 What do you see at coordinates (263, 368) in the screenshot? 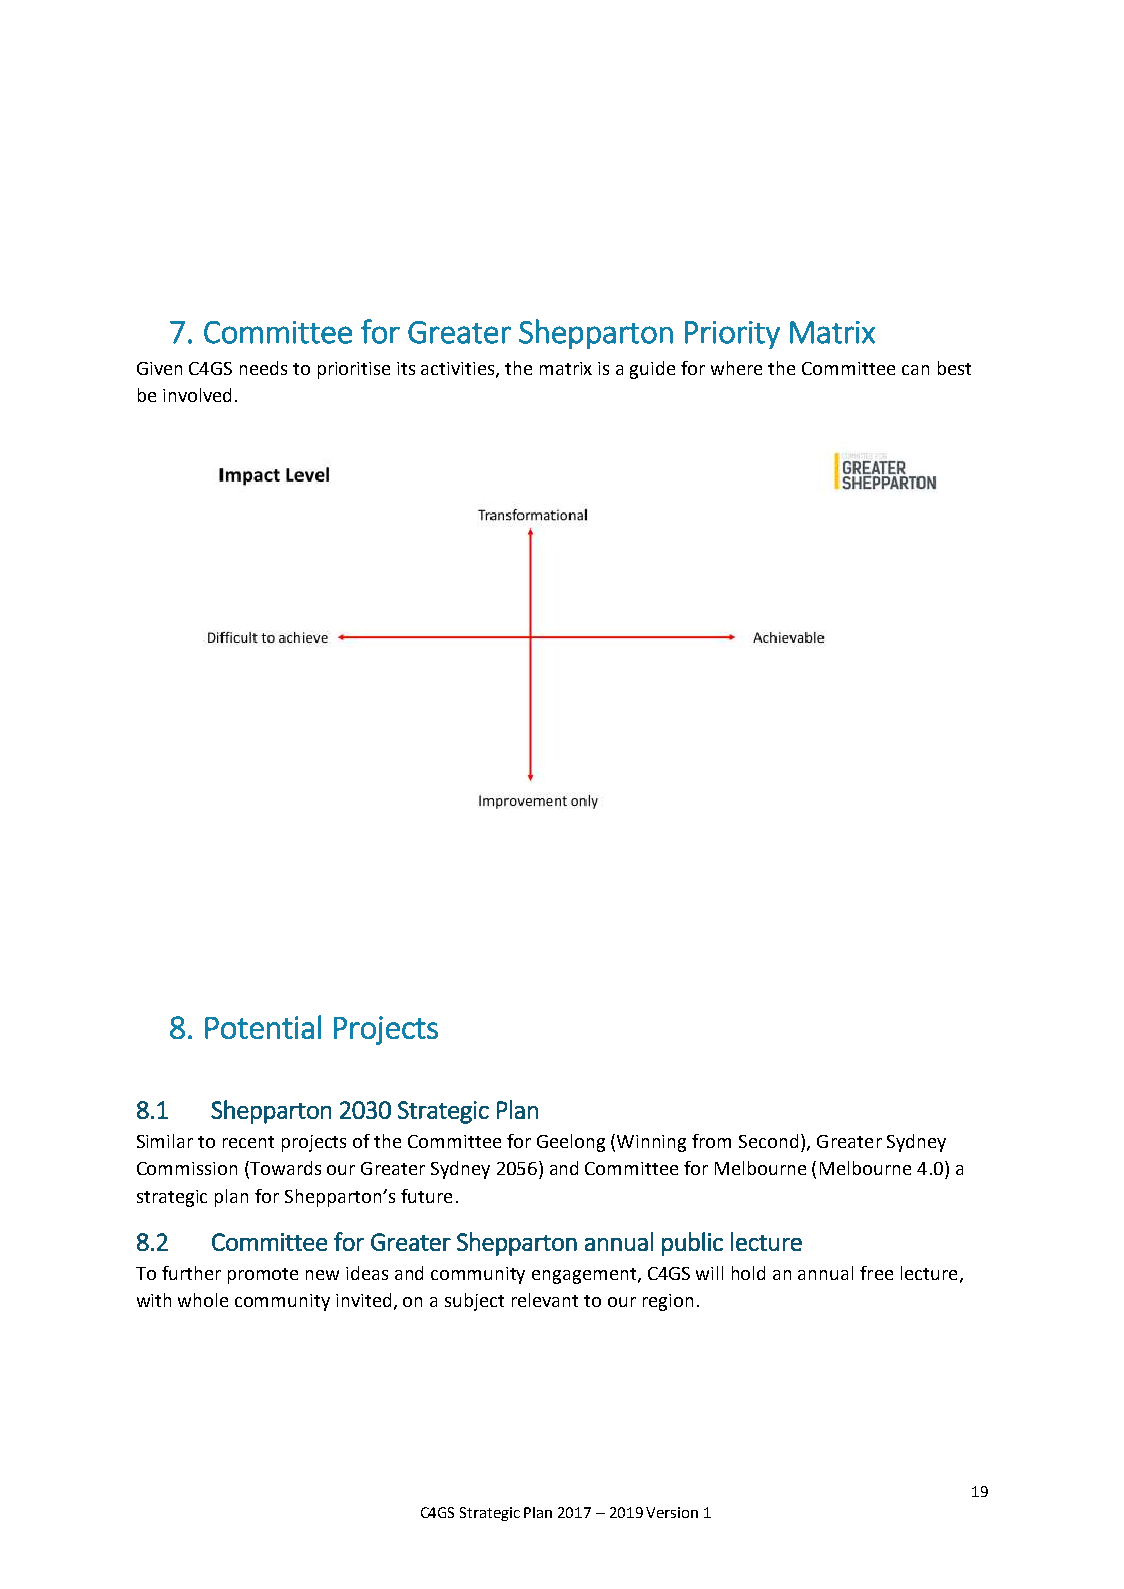
I see `needs` at bounding box center [263, 368].
